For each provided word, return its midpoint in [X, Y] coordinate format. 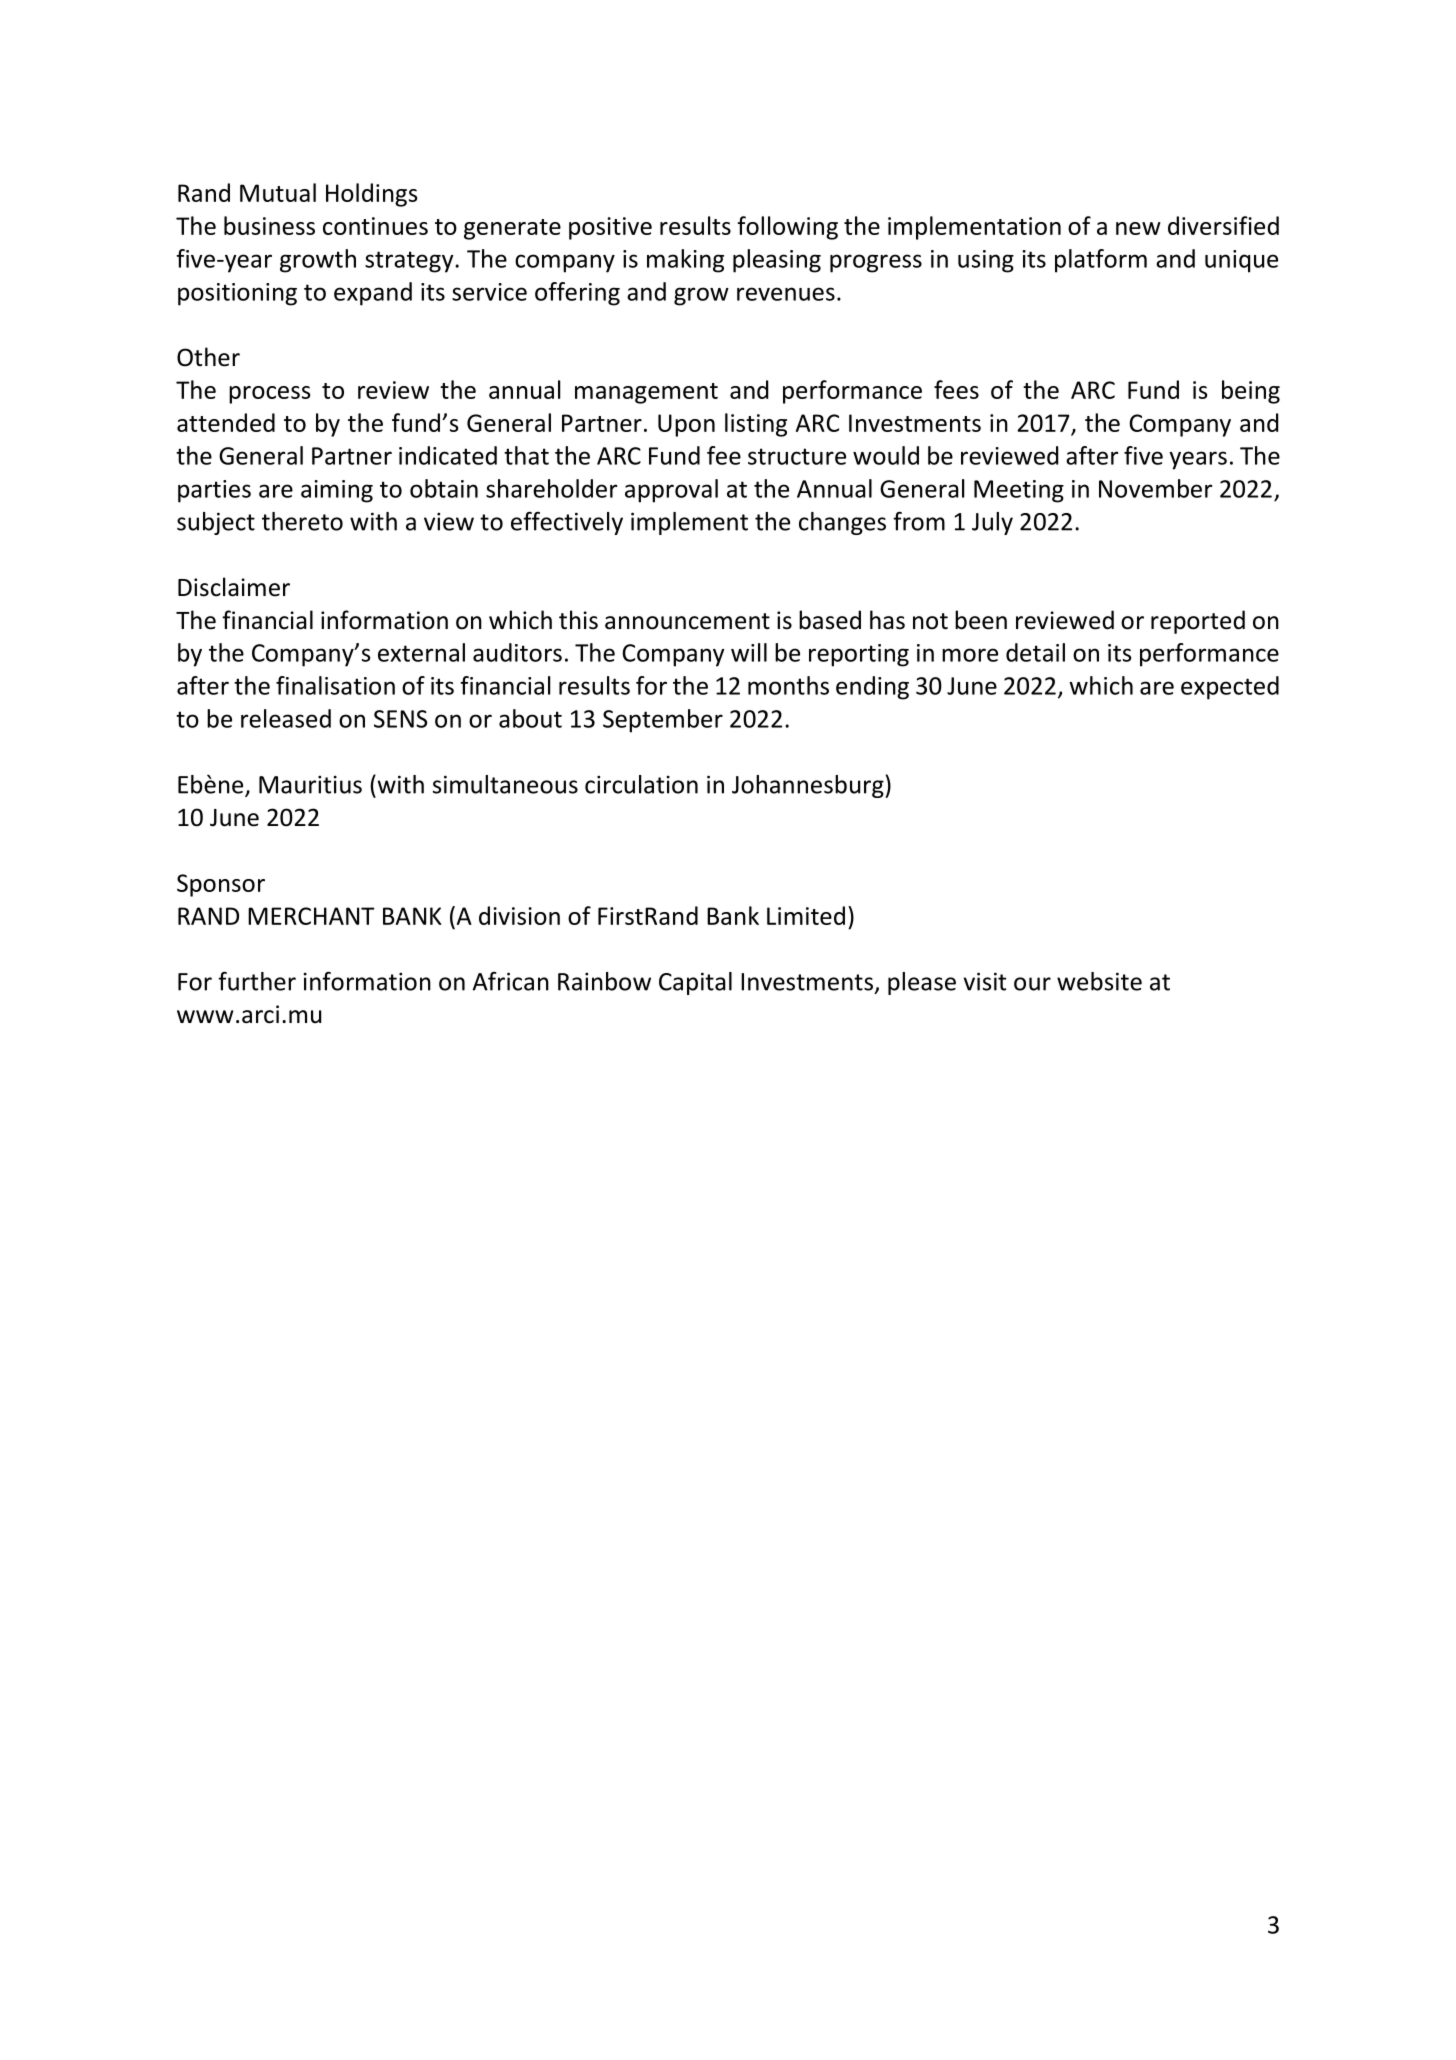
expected [1230, 688]
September [663, 721]
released [286, 718]
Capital [695, 983]
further [257, 981]
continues [375, 226]
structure [797, 456]
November [1155, 488]
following [787, 228]
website [1099, 981]
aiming [337, 491]
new [1138, 228]
